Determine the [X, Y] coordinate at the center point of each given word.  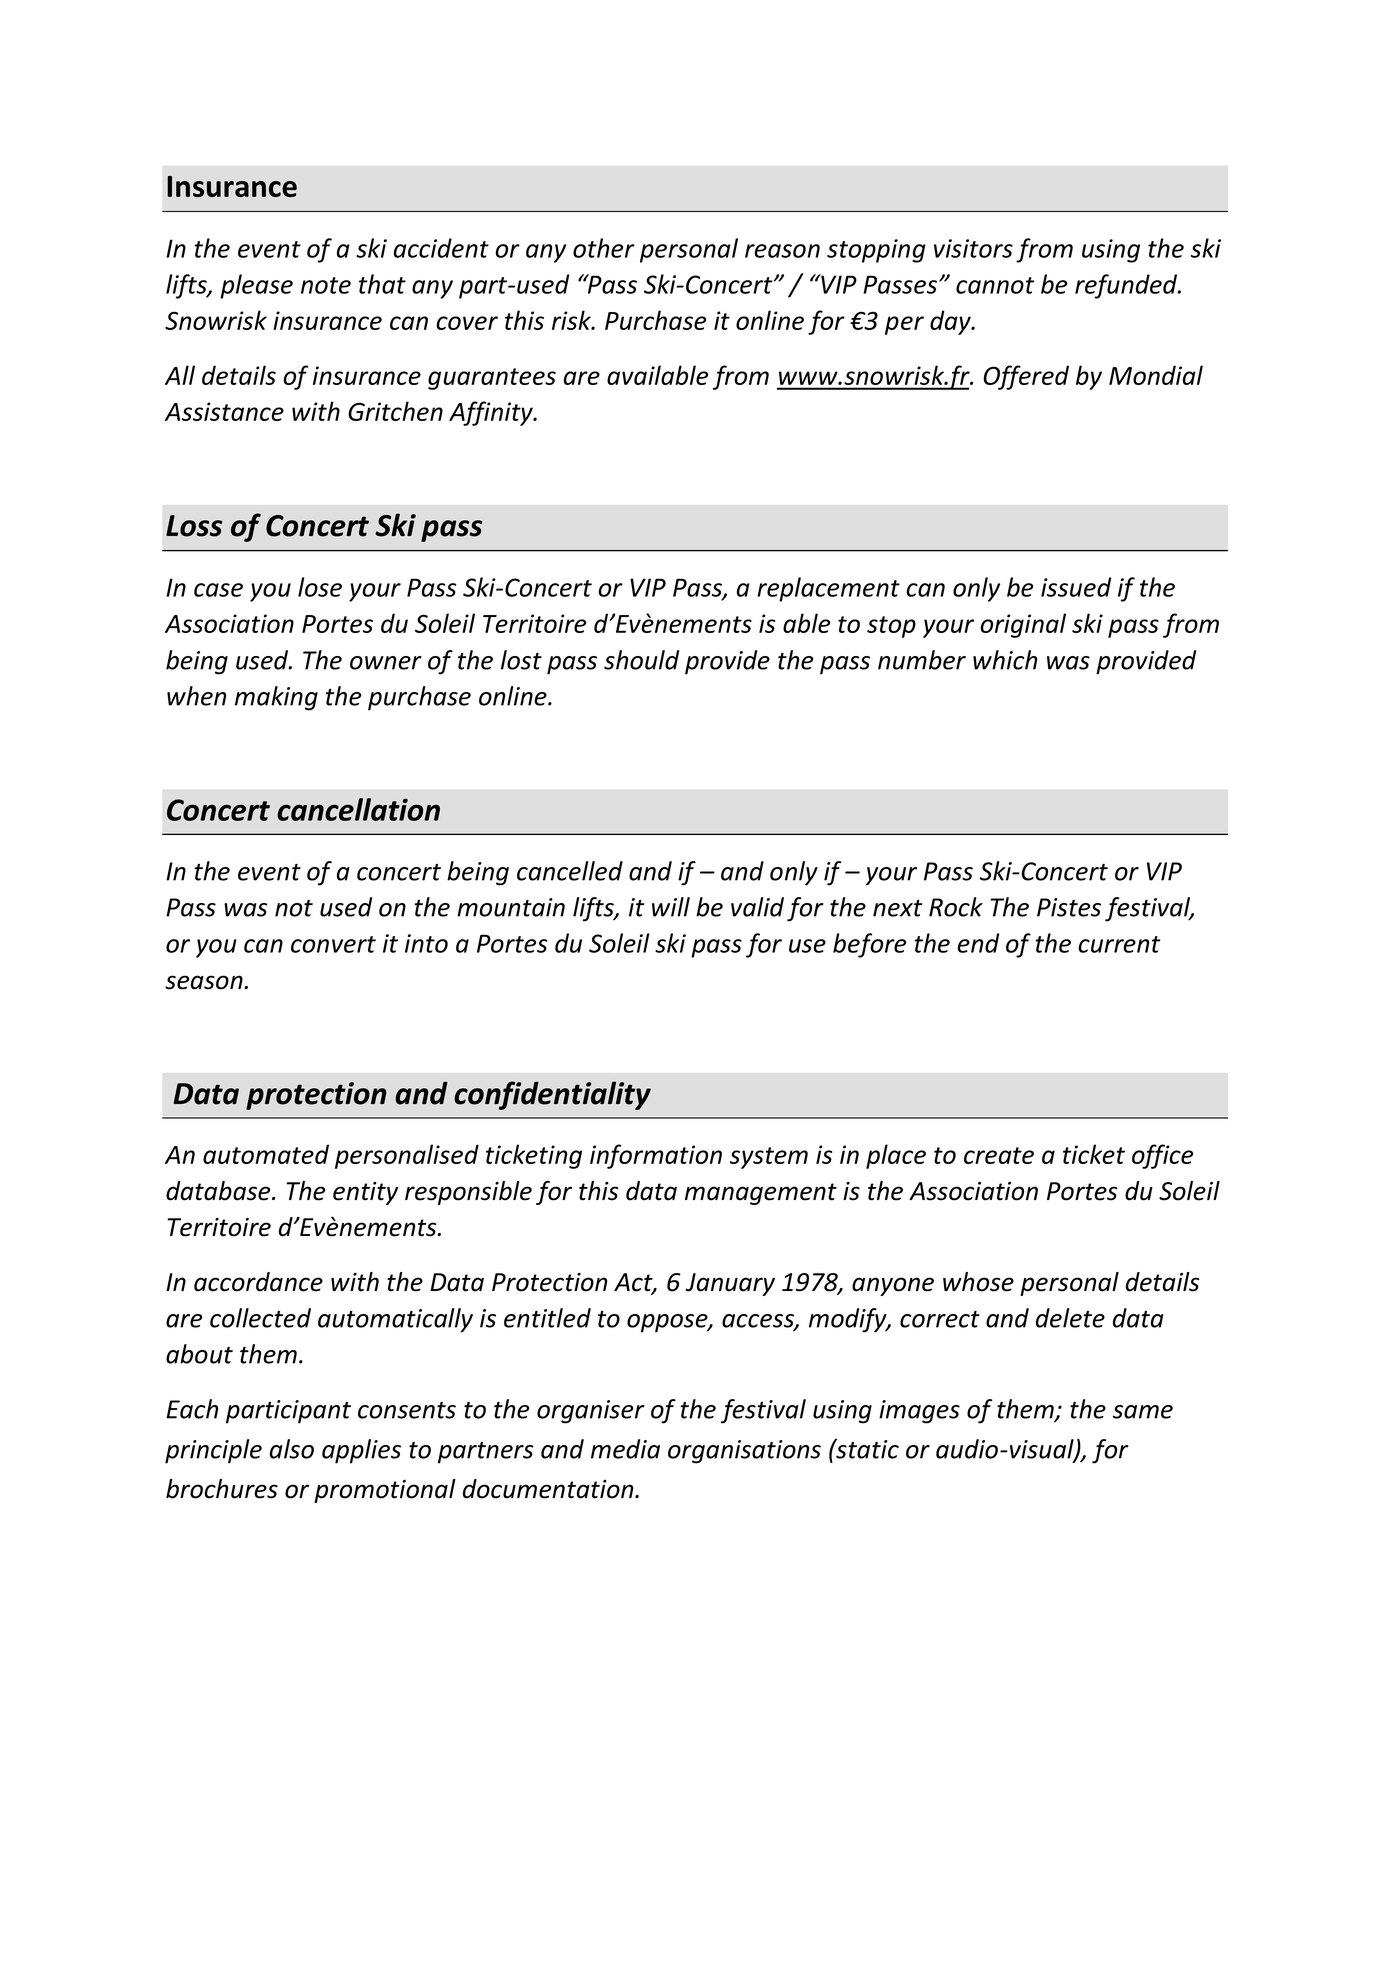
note [326, 285]
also [292, 1449]
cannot [995, 285]
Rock [956, 907]
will [671, 907]
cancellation [358, 809]
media [625, 1449]
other [604, 248]
